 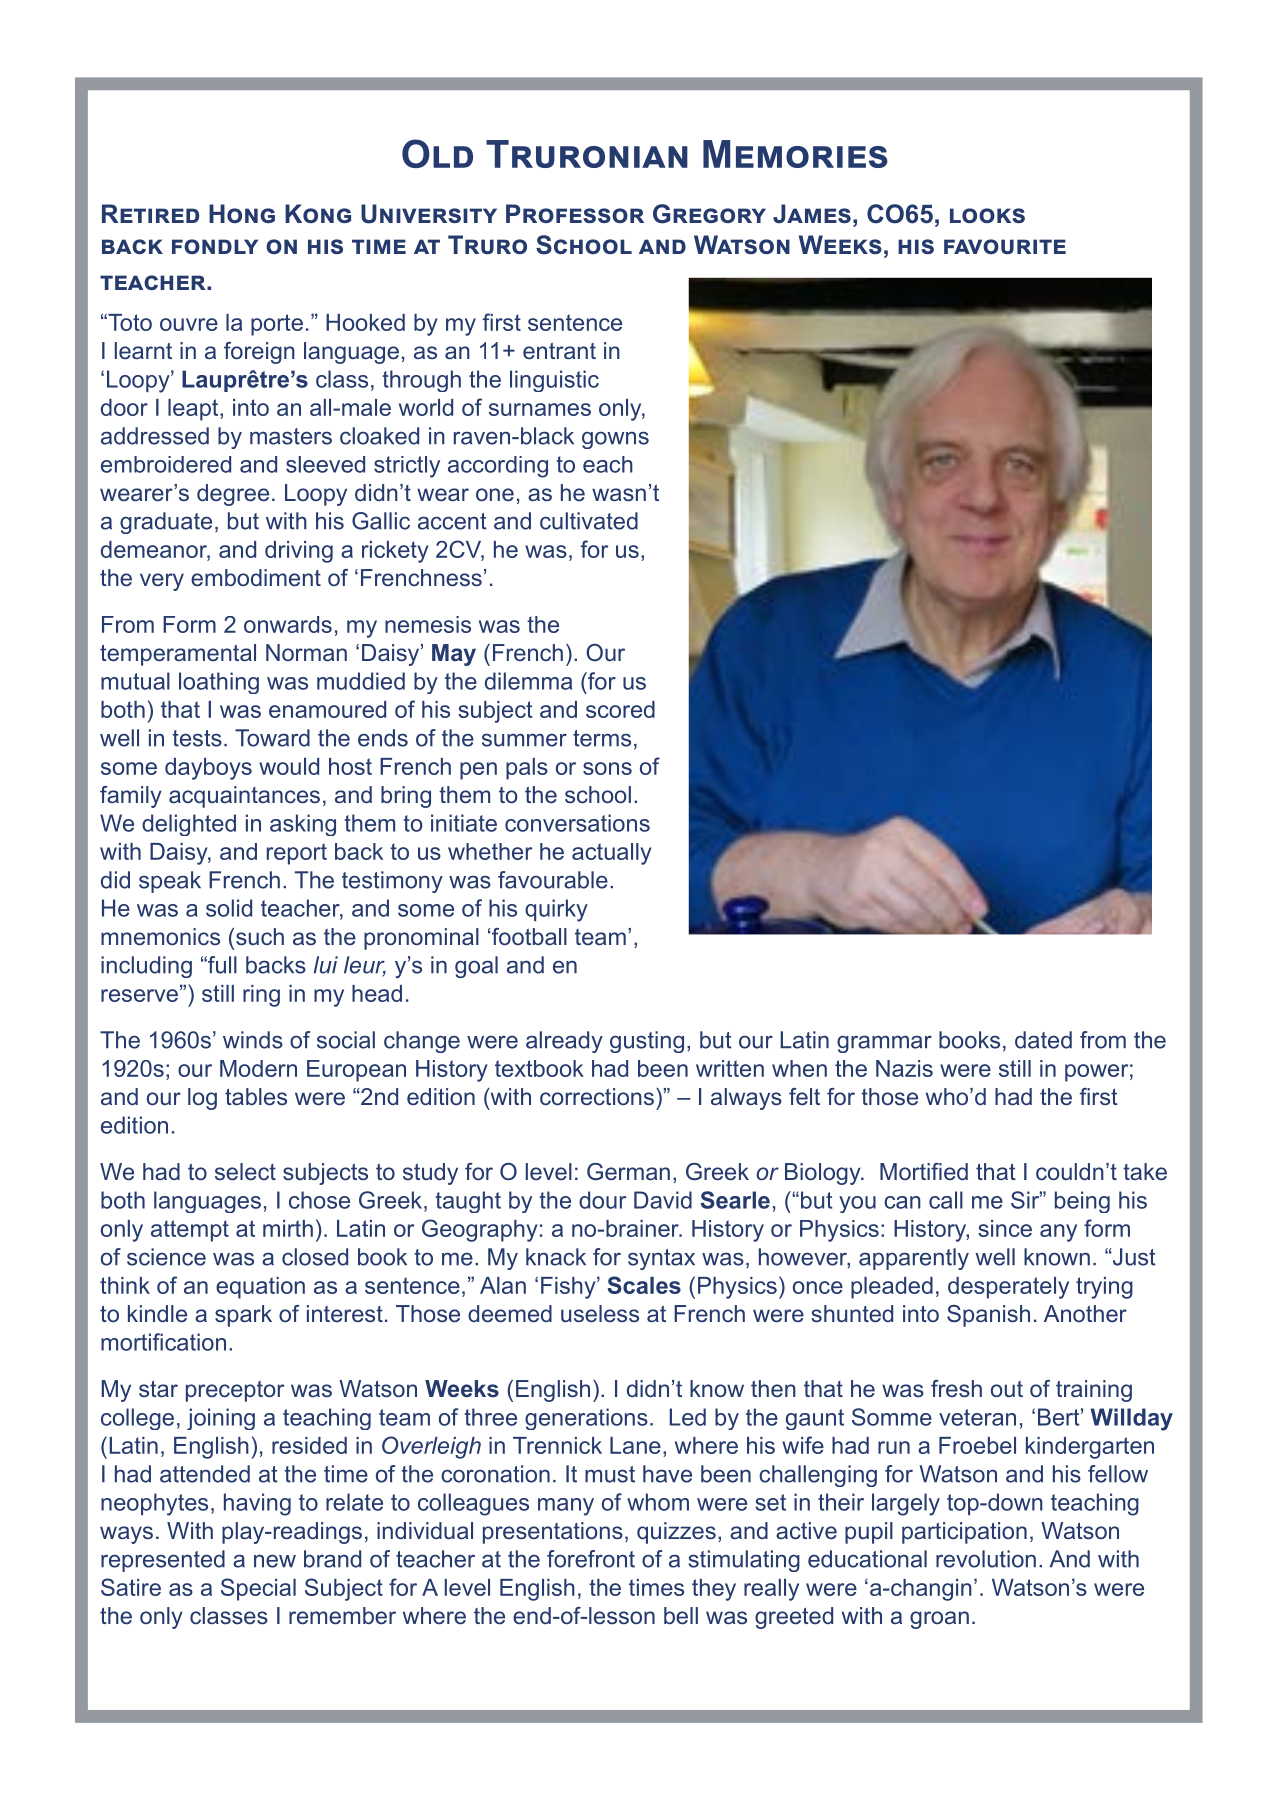 What do you see at coordinates (229, 908) in the document?
I see `solid` at bounding box center [229, 908].
